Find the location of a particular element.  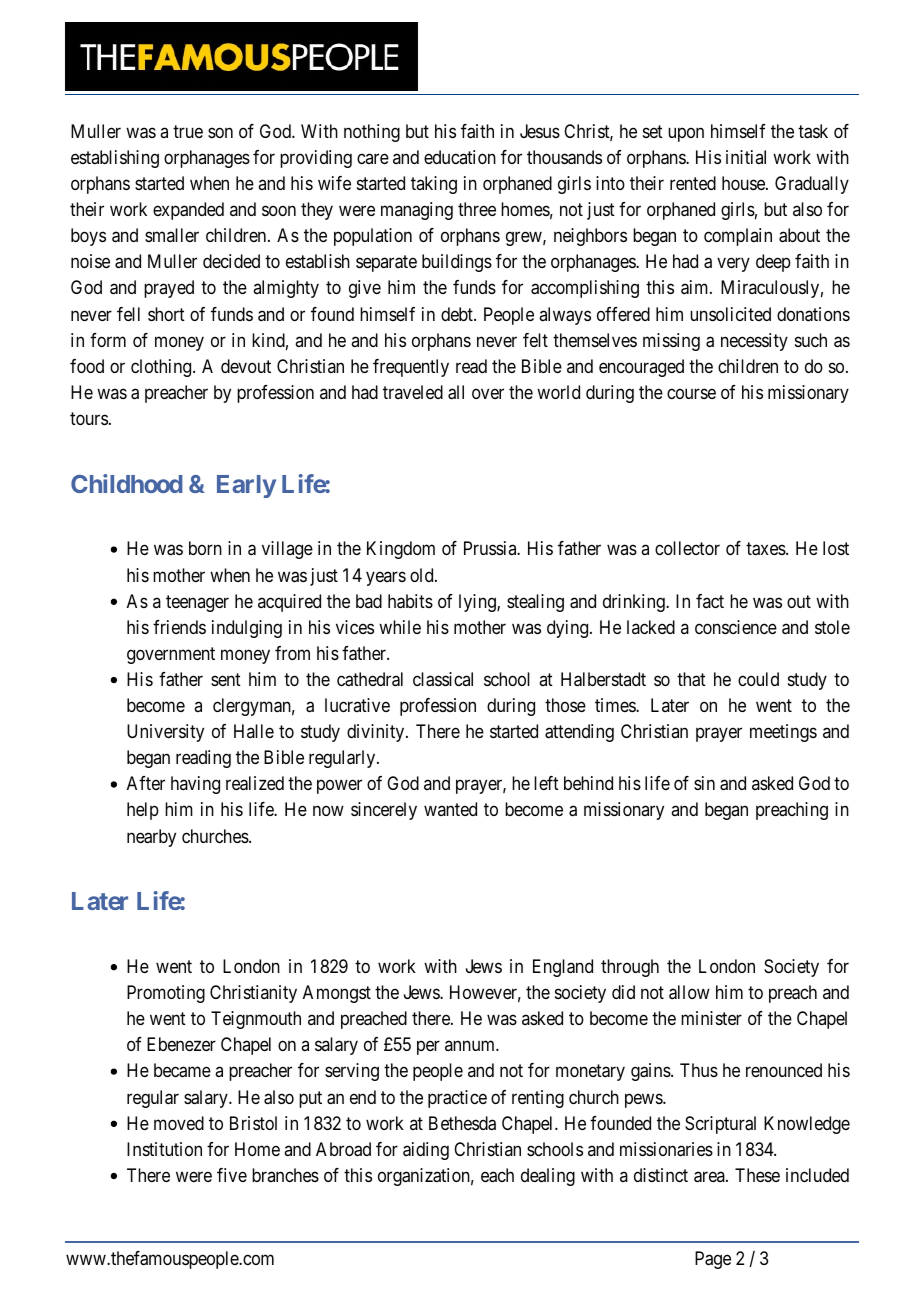

aiding is located at coordinates (426, 1151).
